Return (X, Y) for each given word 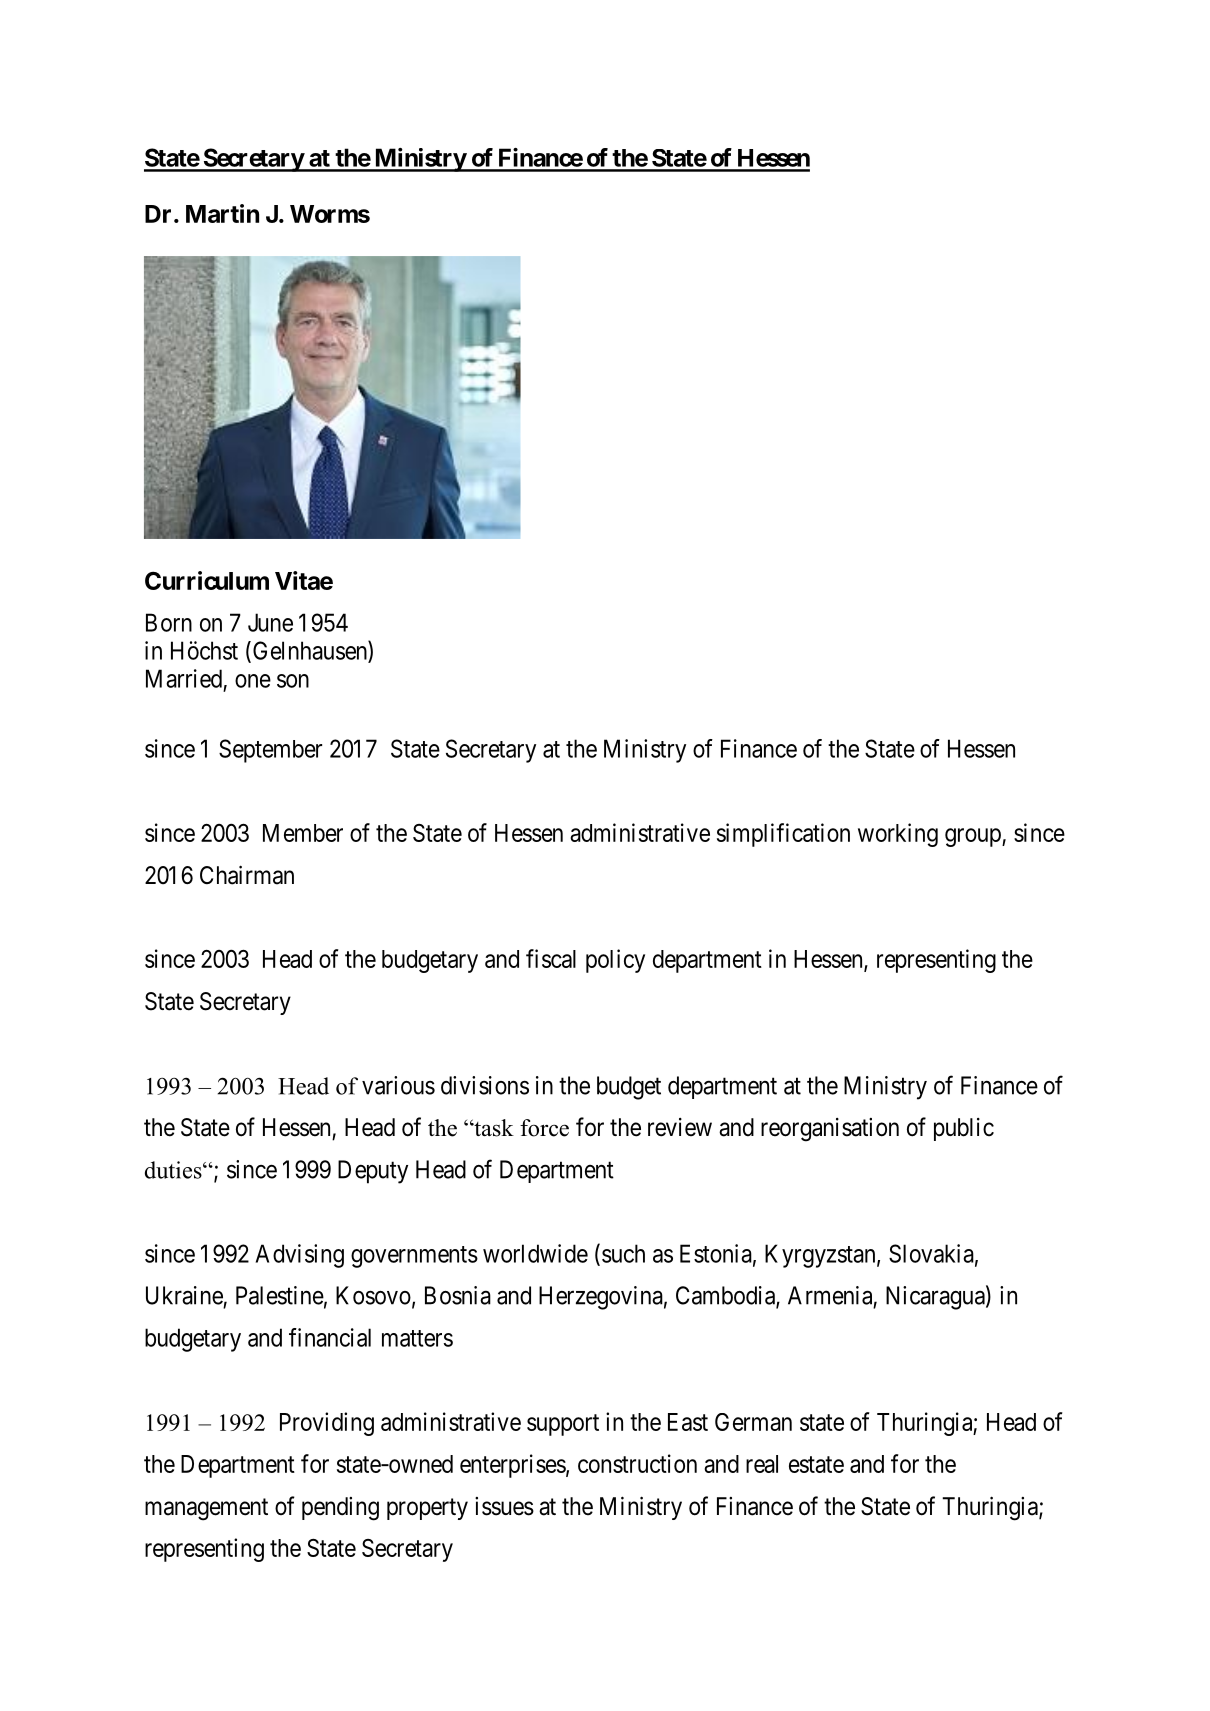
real (762, 1464)
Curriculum (207, 580)
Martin (222, 213)
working (898, 835)
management (206, 1509)
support (563, 1425)
